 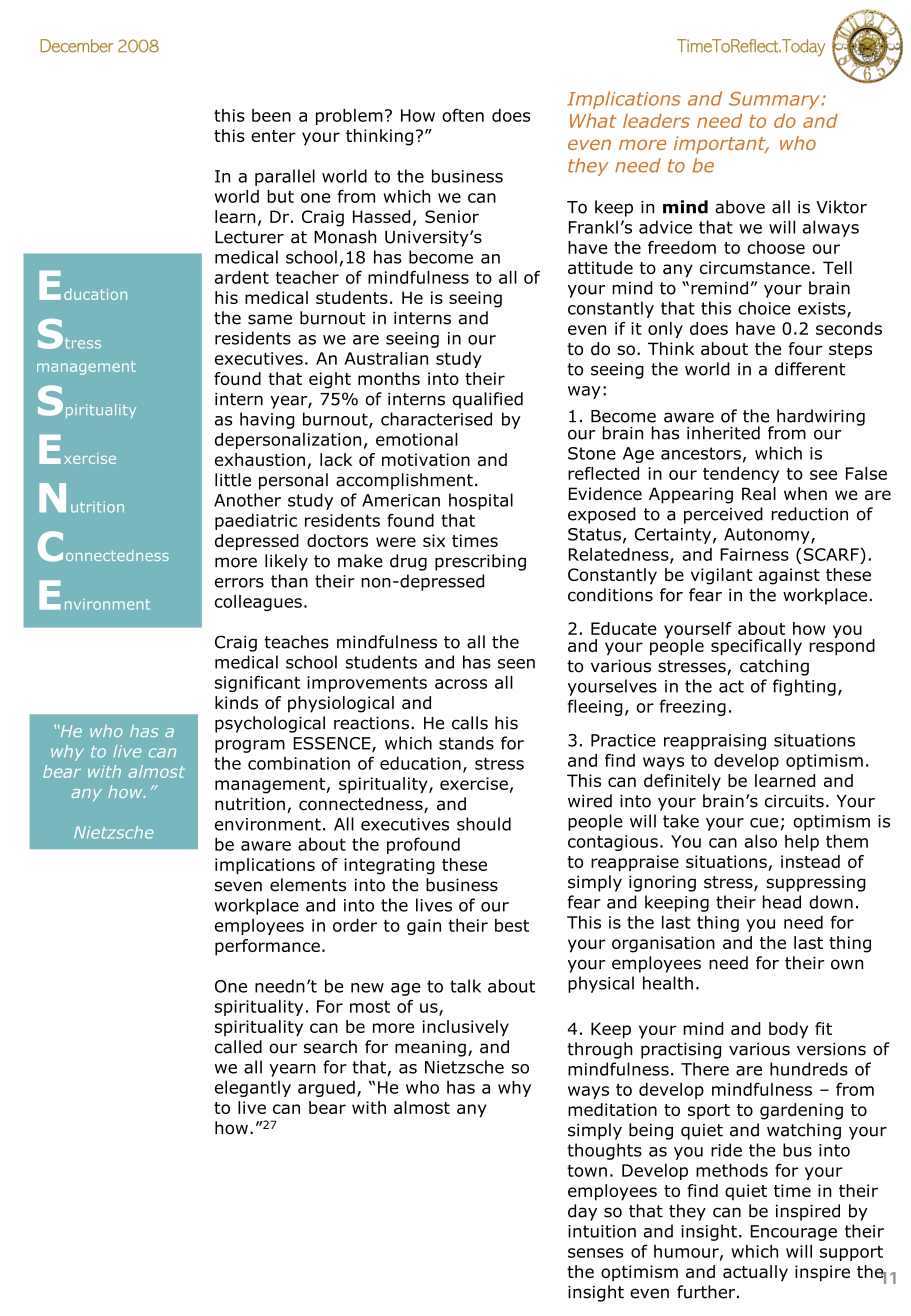 I want to click on December, so click(x=76, y=46).
